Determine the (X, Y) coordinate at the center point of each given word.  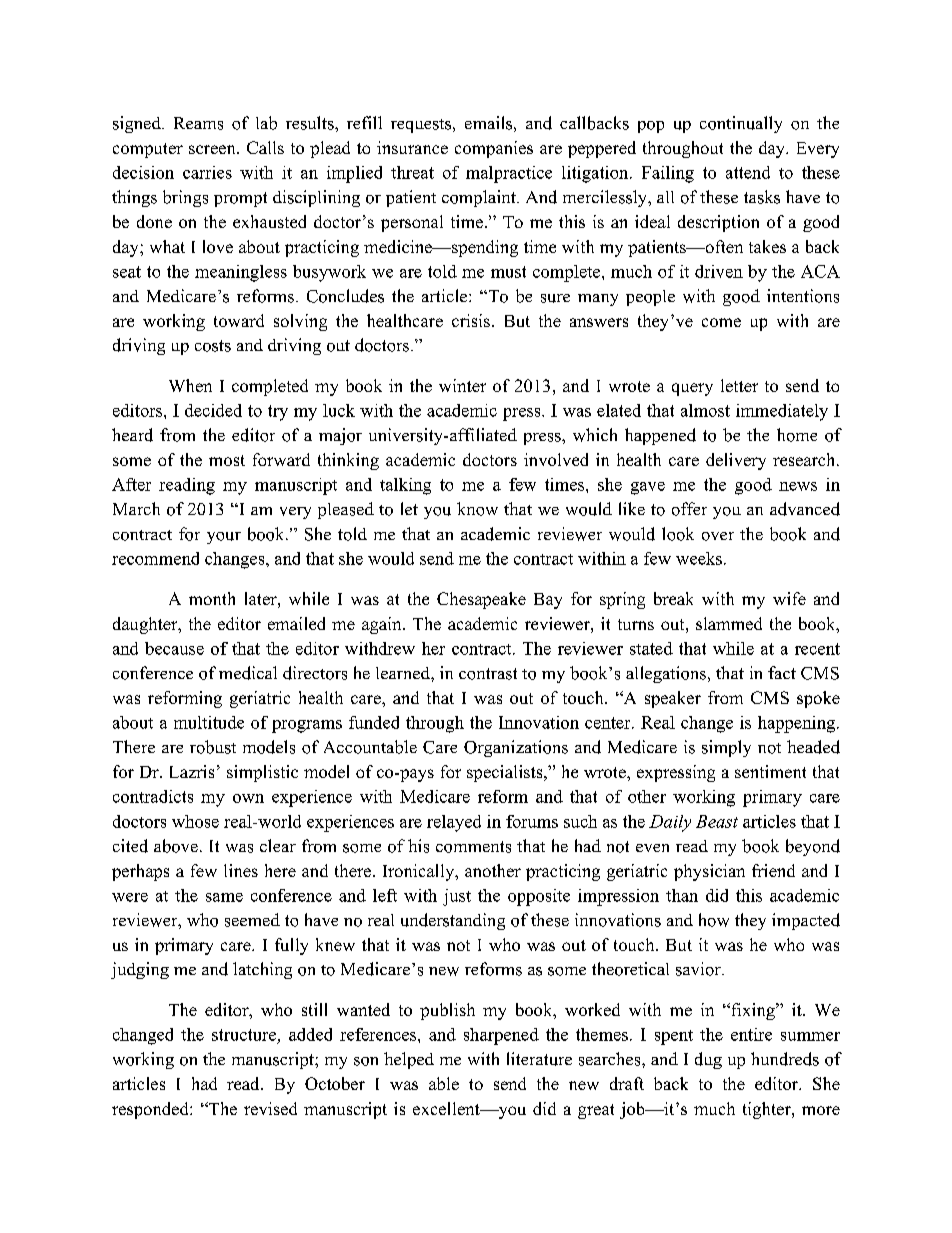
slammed (729, 623)
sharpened (501, 1036)
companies (494, 149)
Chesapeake (481, 600)
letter (739, 385)
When (190, 385)
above (176, 846)
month (212, 598)
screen (213, 149)
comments (473, 847)
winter (462, 385)
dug (708, 1060)
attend (748, 172)
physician (709, 872)
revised (270, 1108)
